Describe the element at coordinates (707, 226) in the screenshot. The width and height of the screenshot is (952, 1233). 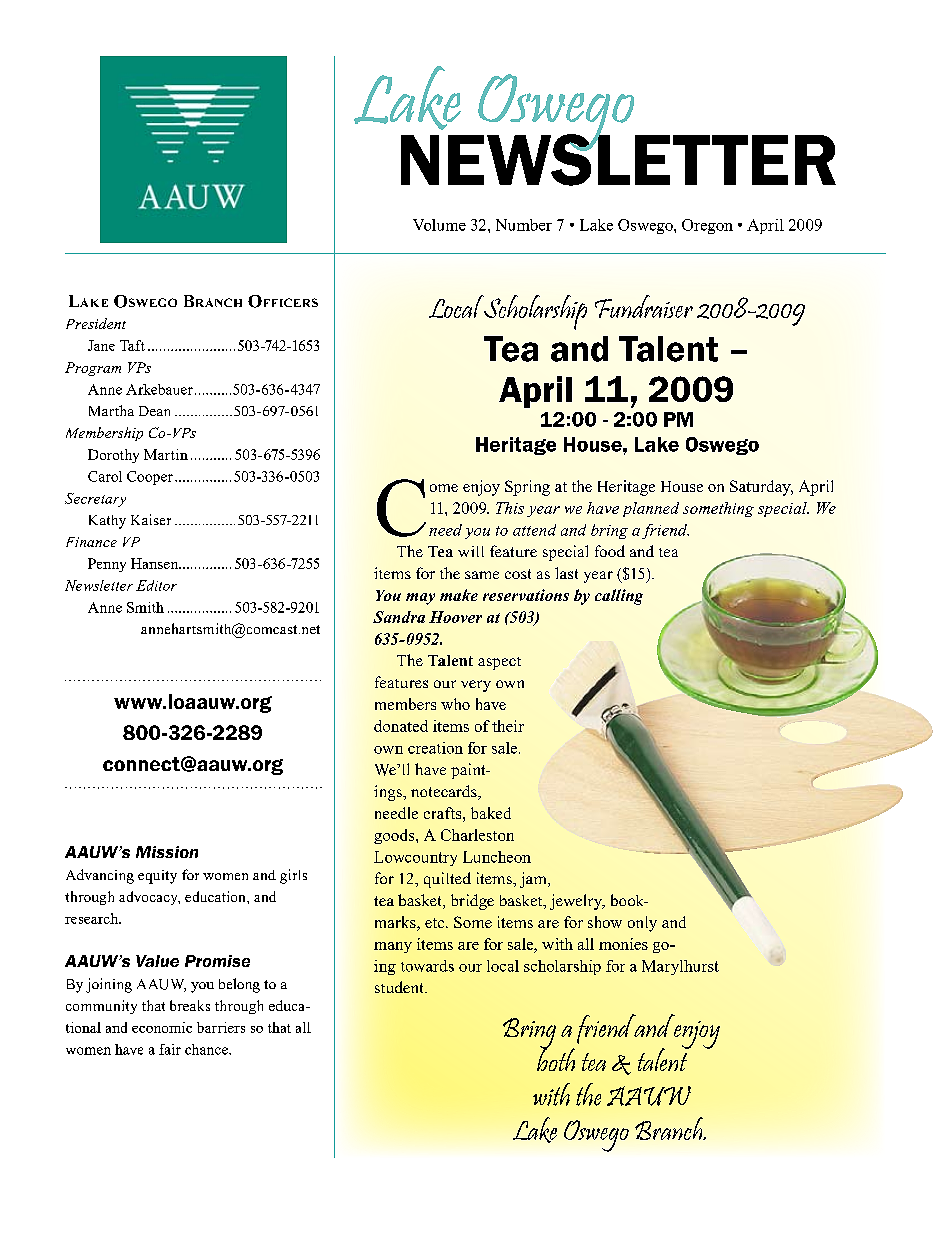
I see `Oregon` at that location.
